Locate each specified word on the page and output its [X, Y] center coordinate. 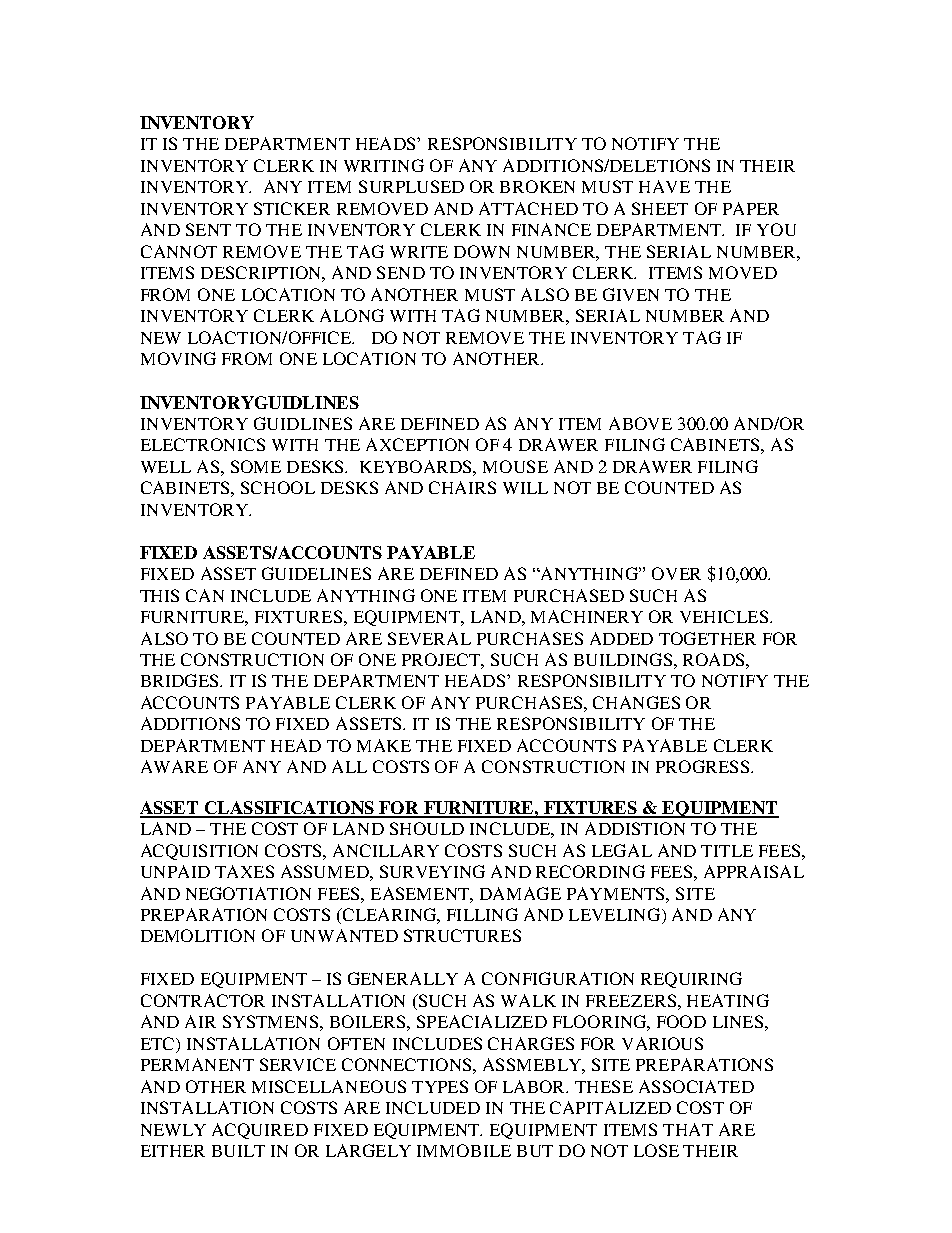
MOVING [178, 358]
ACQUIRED [260, 1131]
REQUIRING [691, 980]
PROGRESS [702, 766]
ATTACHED [528, 208]
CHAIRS [462, 487]
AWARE [174, 766]
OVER [676, 573]
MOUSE [515, 466]
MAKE [384, 745]
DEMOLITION [198, 935]
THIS [159, 595]
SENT [208, 229]
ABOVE [640, 423]
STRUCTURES [462, 935]
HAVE [664, 186]
